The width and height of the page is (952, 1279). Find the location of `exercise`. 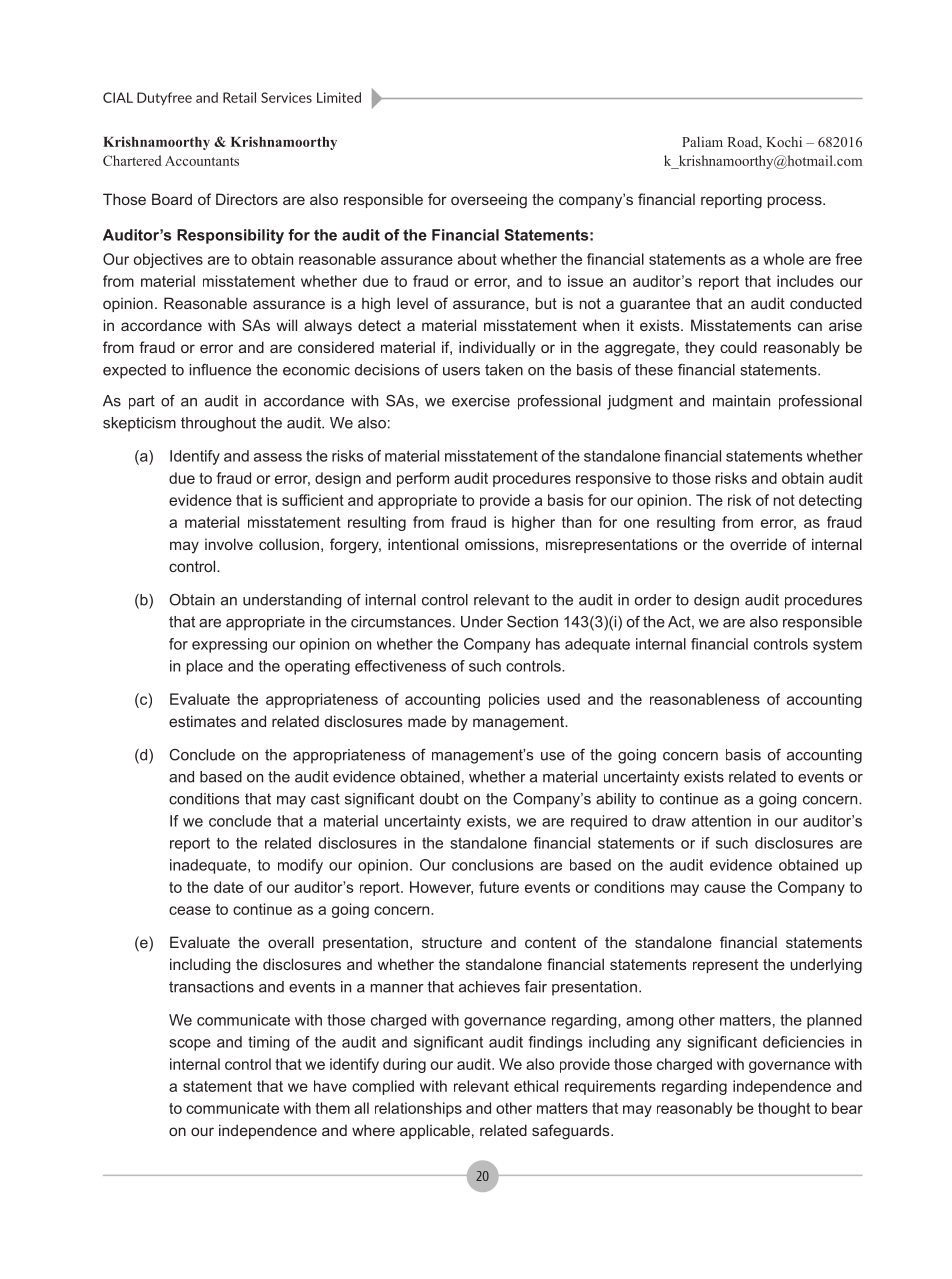

exercise is located at coordinates (481, 401).
